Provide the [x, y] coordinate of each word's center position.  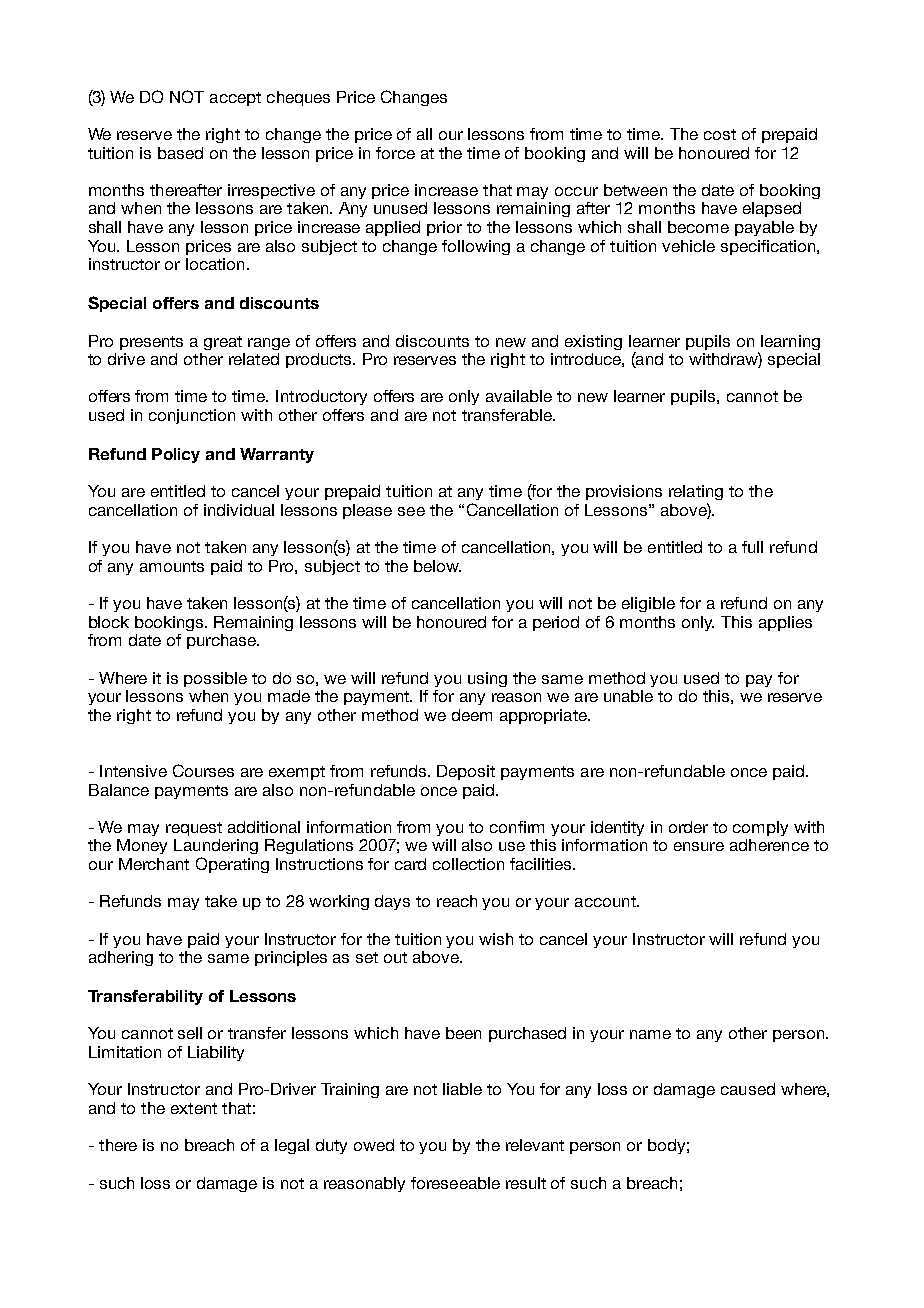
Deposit [466, 772]
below [437, 566]
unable [628, 696]
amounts [172, 566]
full [752, 547]
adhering [121, 958]
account [606, 901]
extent [194, 1108]
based [180, 153]
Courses [203, 770]
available [519, 396]
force [395, 153]
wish [496, 939]
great [223, 343]
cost [720, 134]
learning [790, 342]
